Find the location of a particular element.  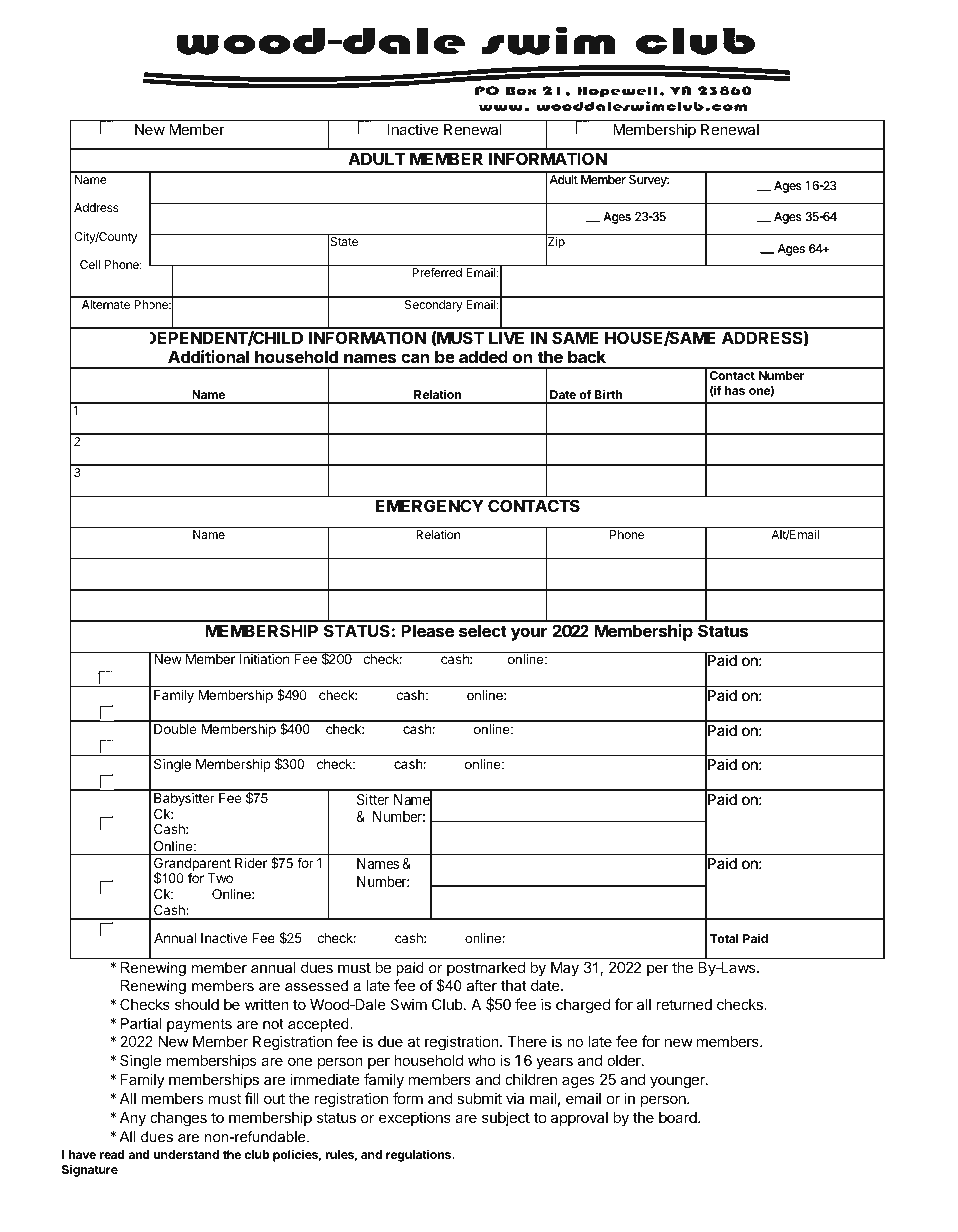

Preferred is located at coordinates (437, 272).
